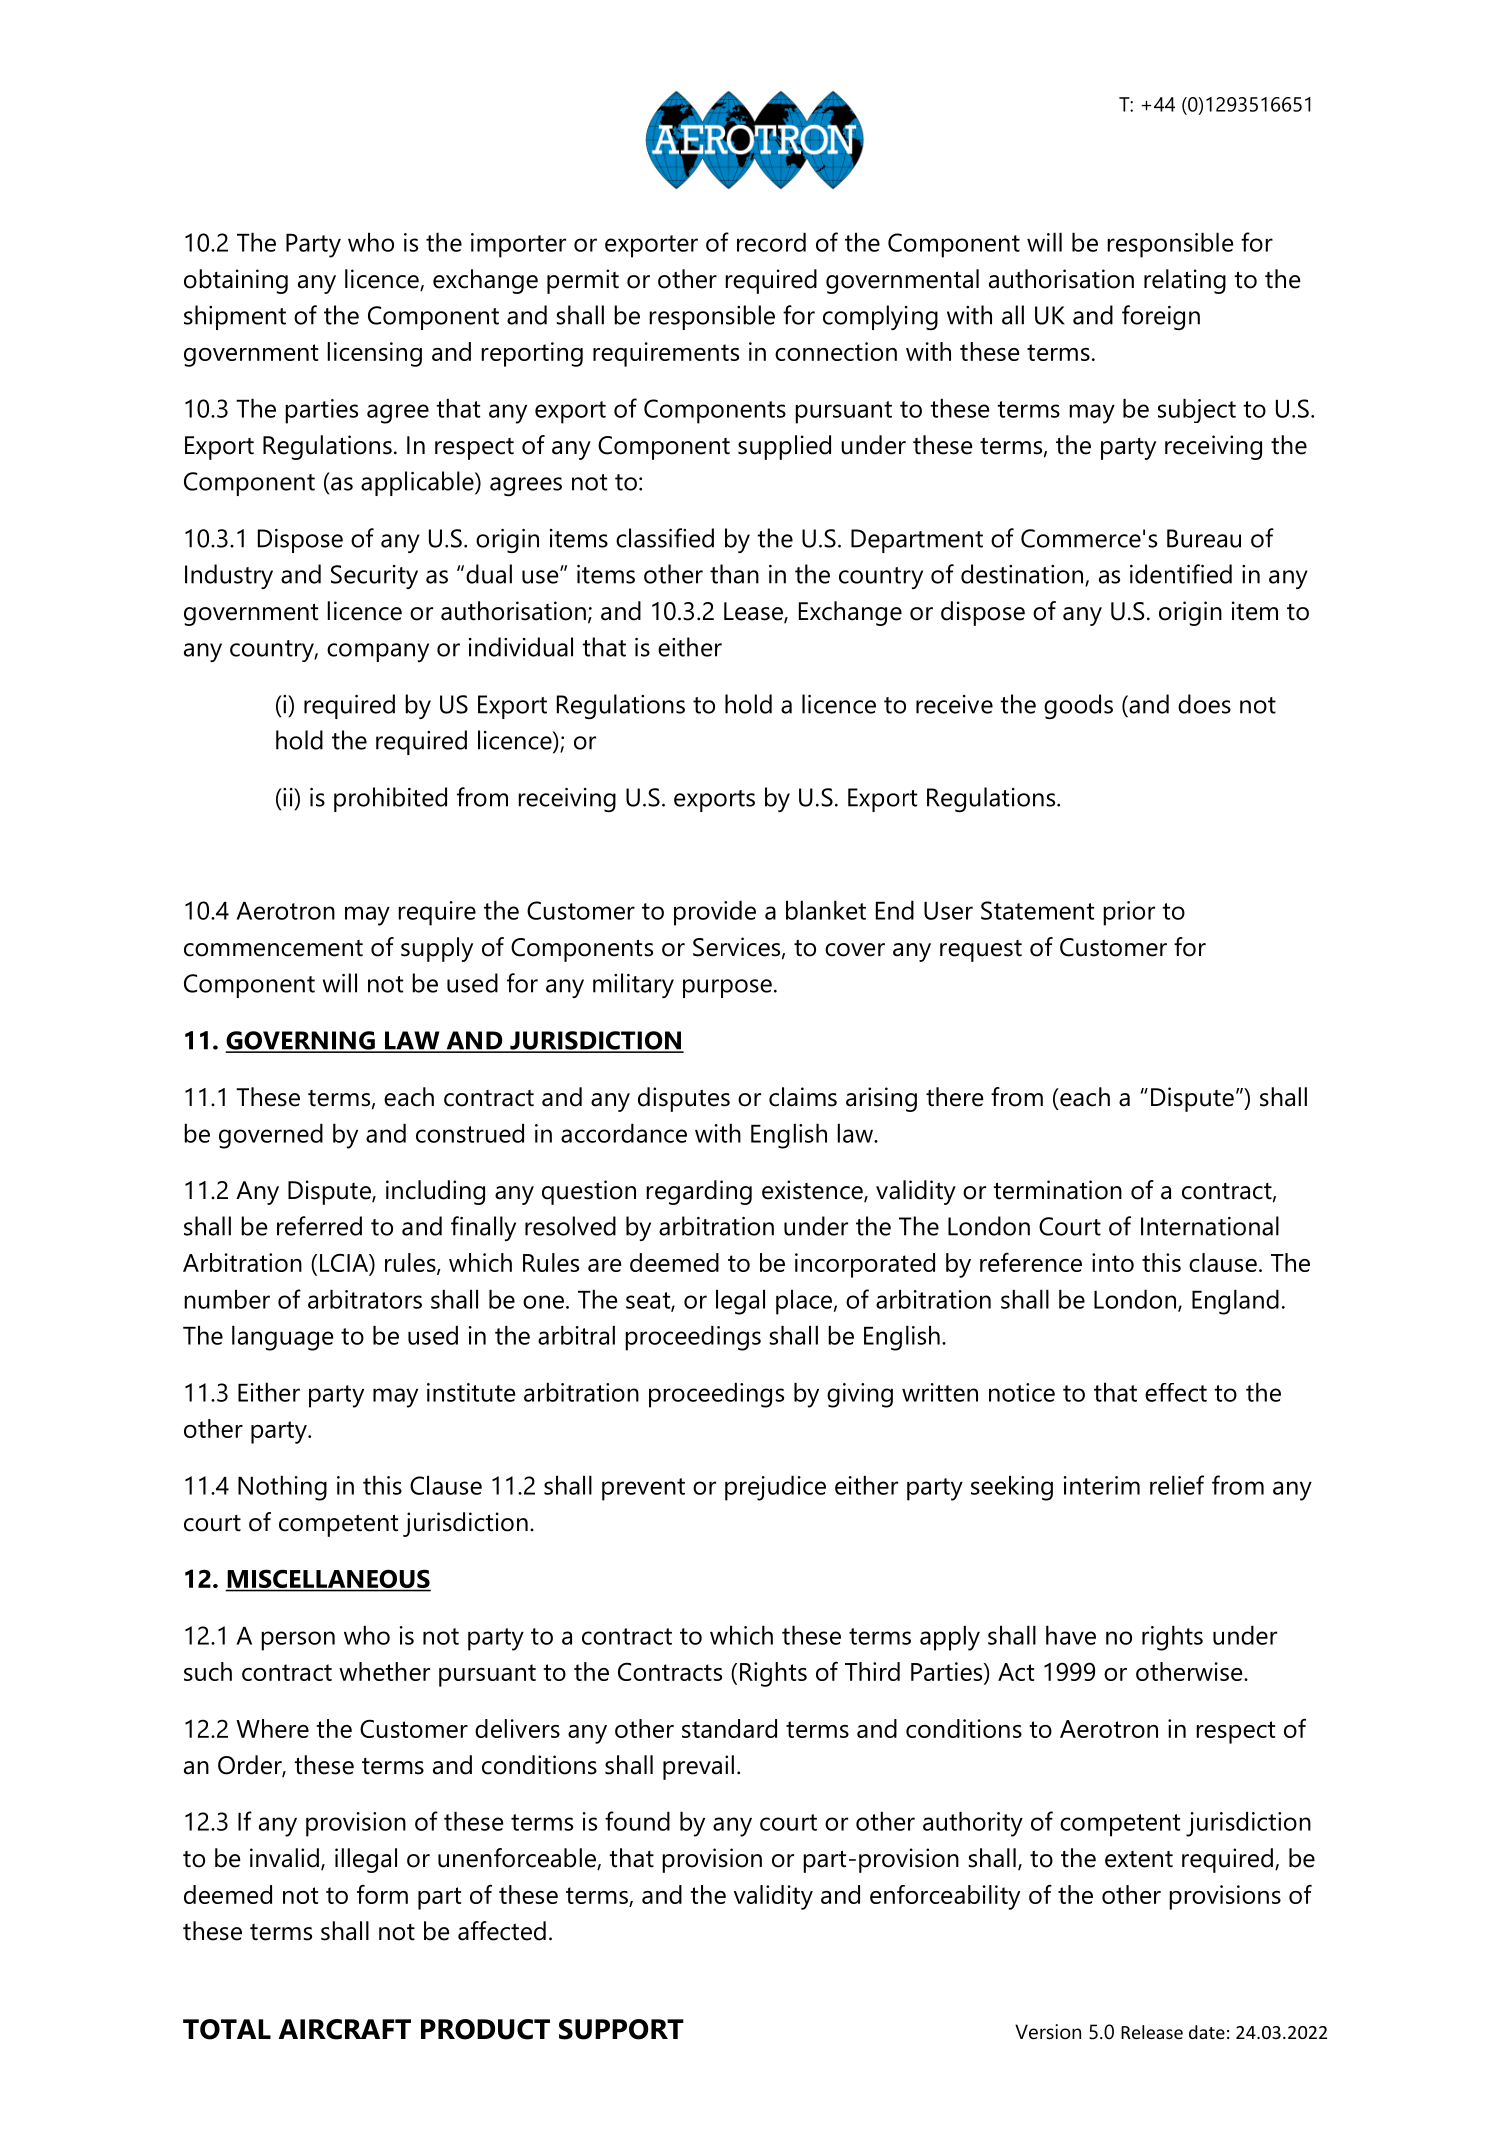 This page has height=2136, width=1511. I want to click on governed, so click(271, 1136).
